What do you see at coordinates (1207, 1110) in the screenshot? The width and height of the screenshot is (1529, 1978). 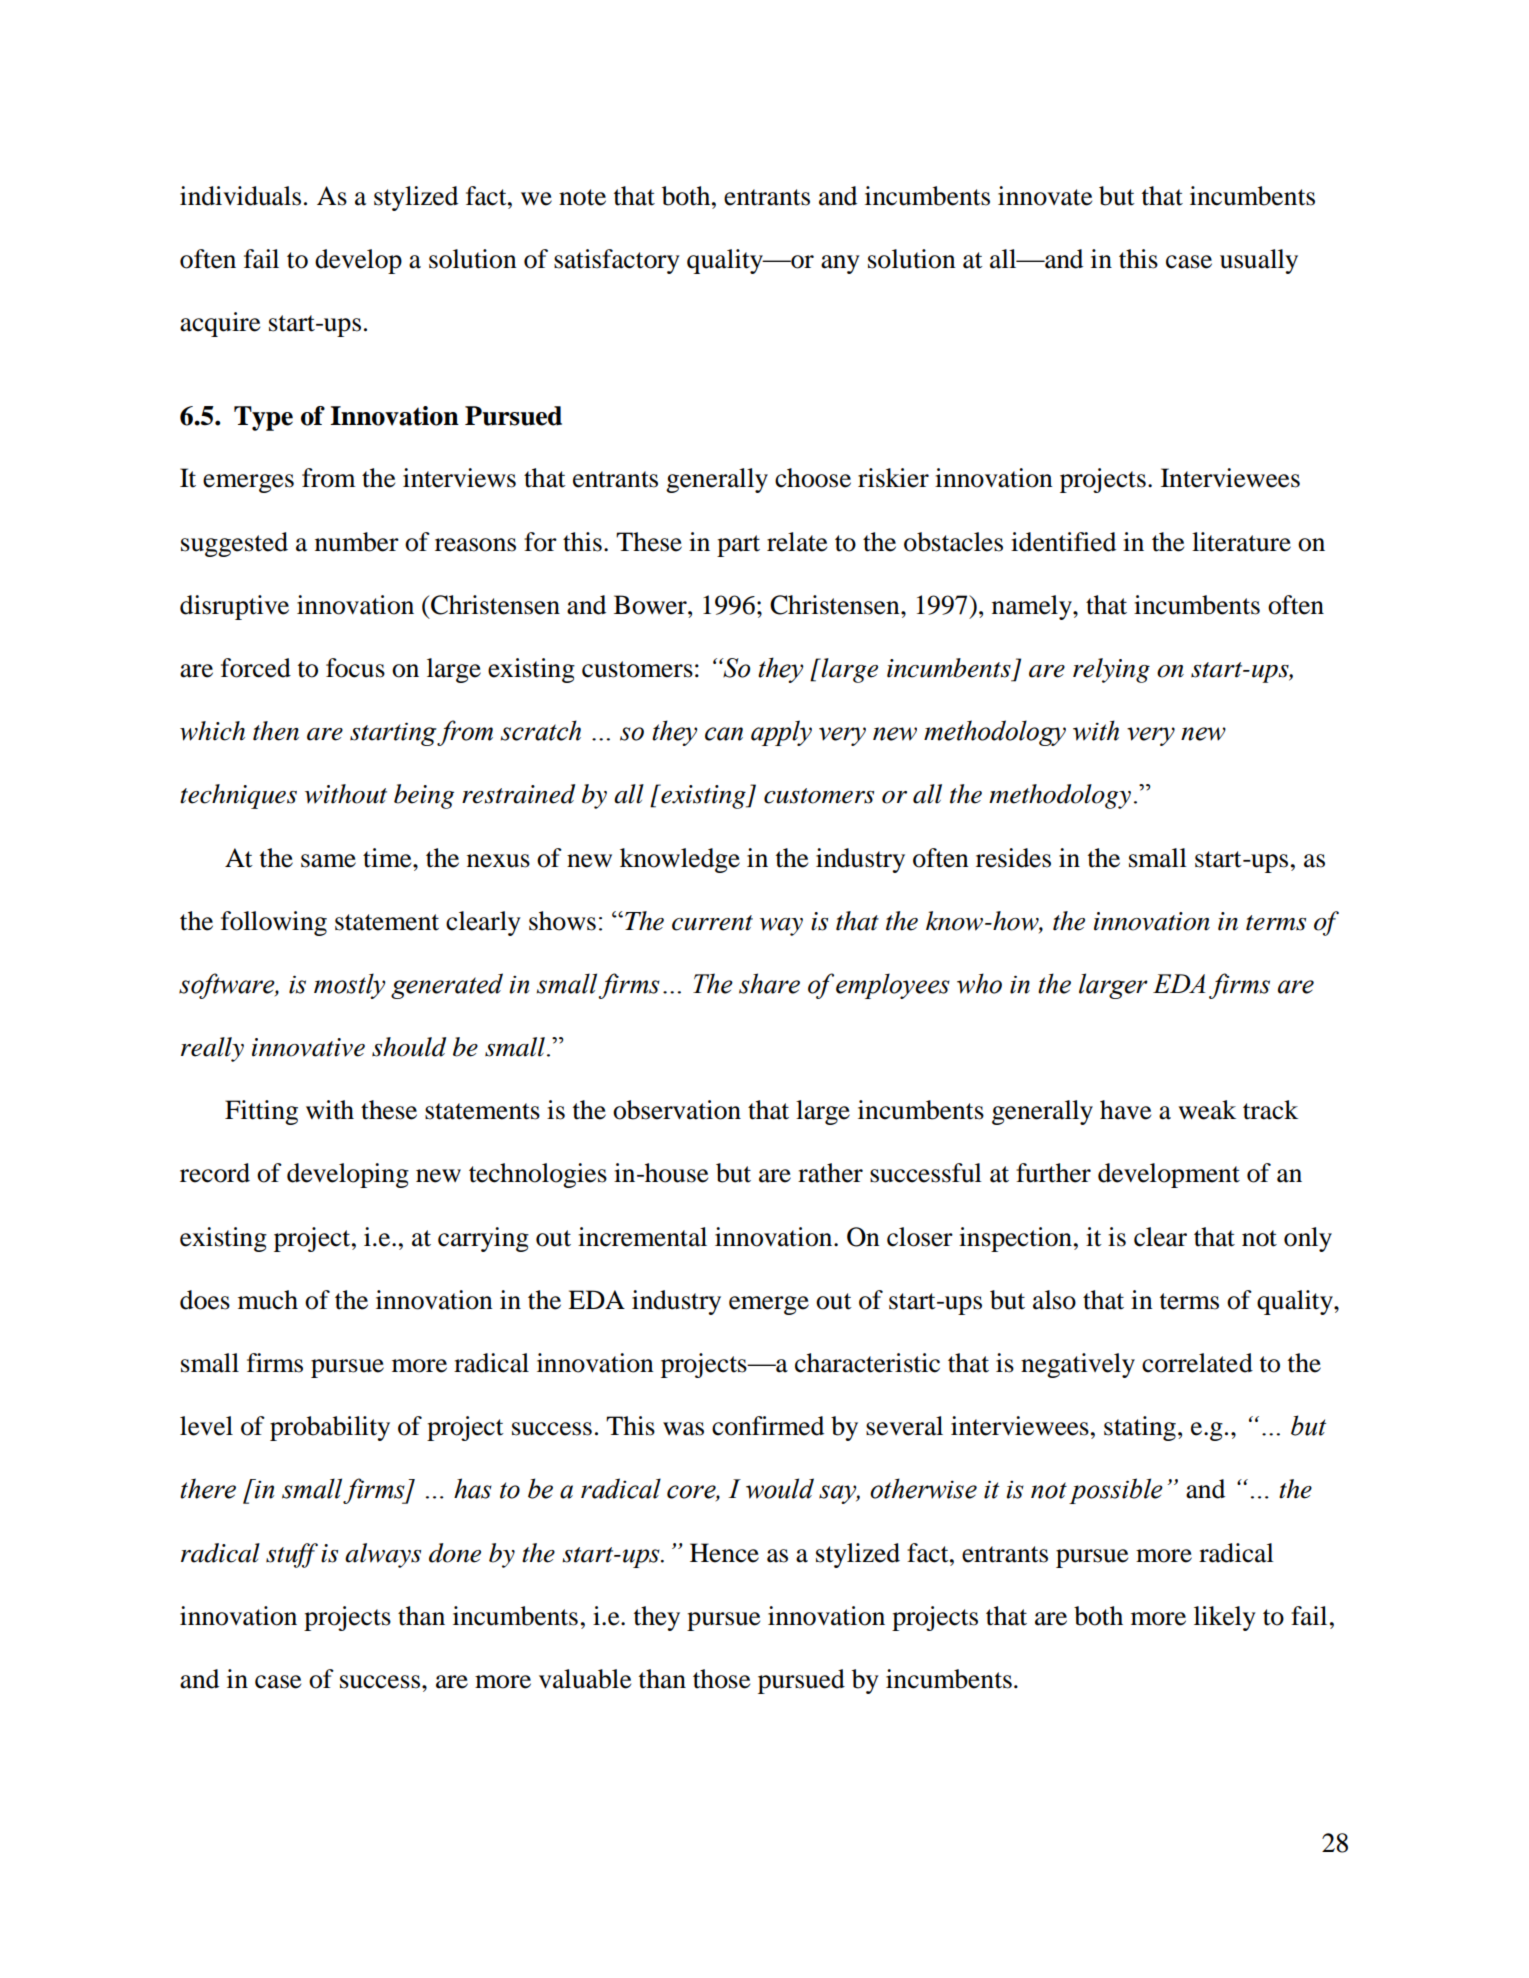 I see `weak` at bounding box center [1207, 1110].
